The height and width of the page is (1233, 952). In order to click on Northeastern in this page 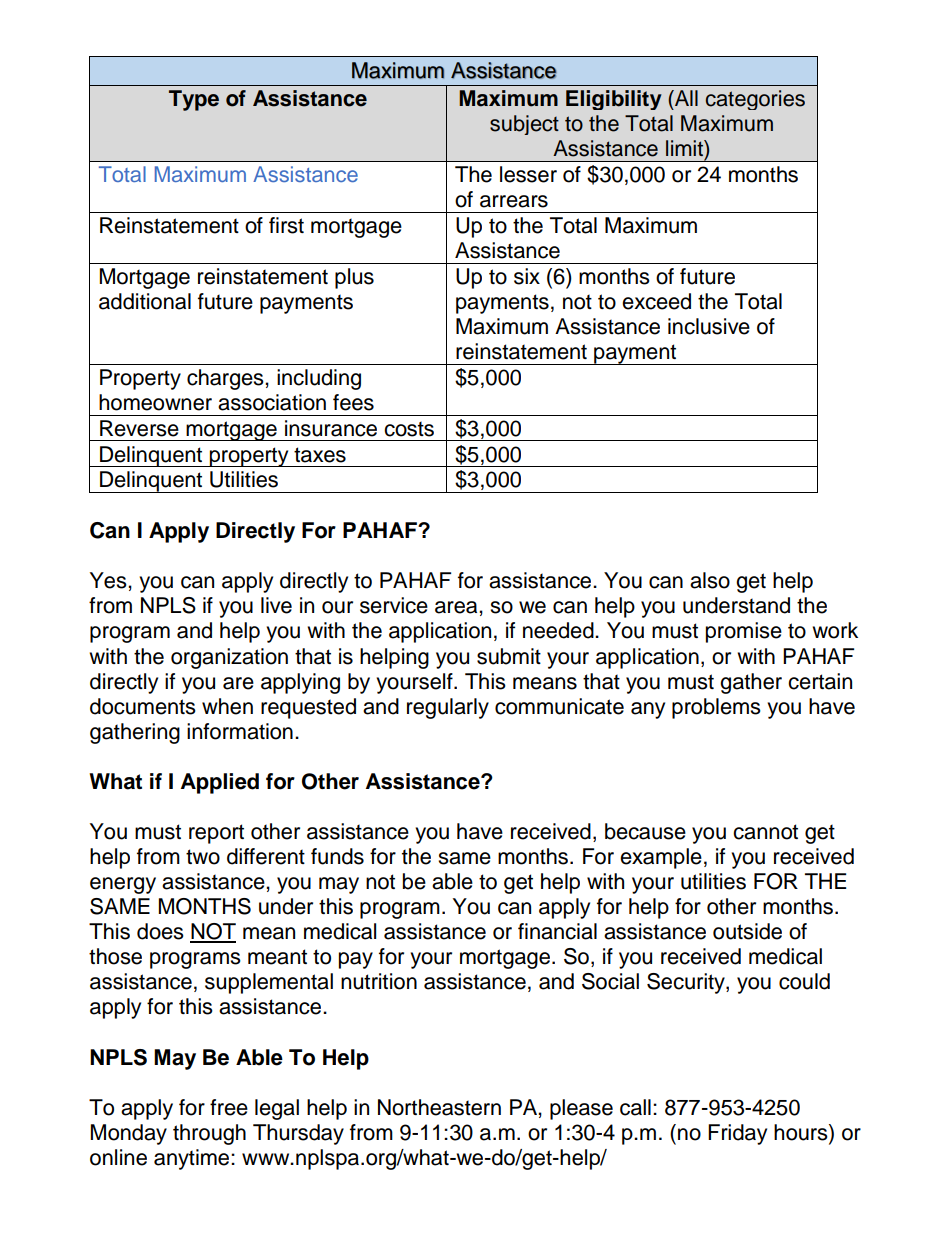, I will do `click(439, 1107)`.
